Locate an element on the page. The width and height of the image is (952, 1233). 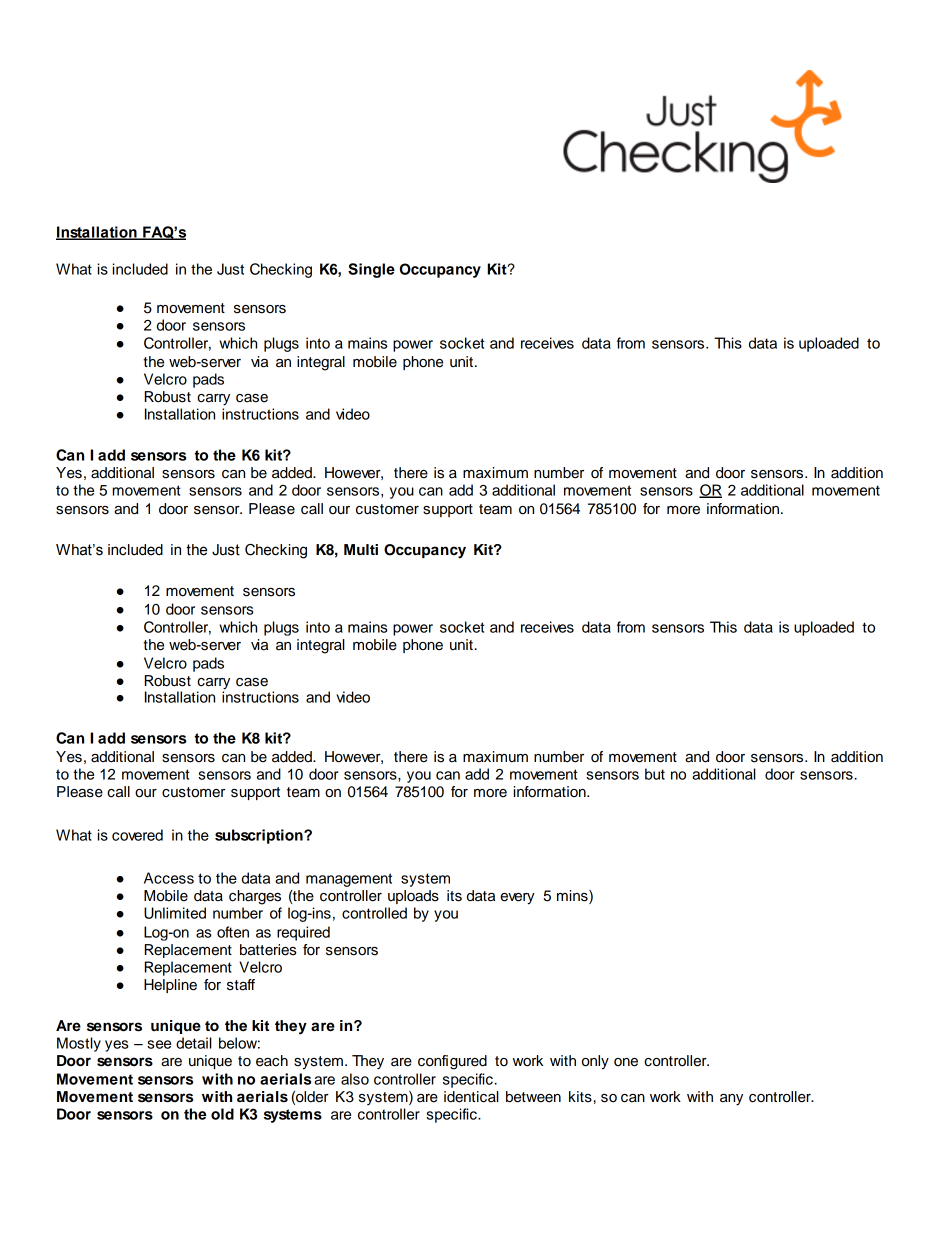
Multi is located at coordinates (361, 549).
